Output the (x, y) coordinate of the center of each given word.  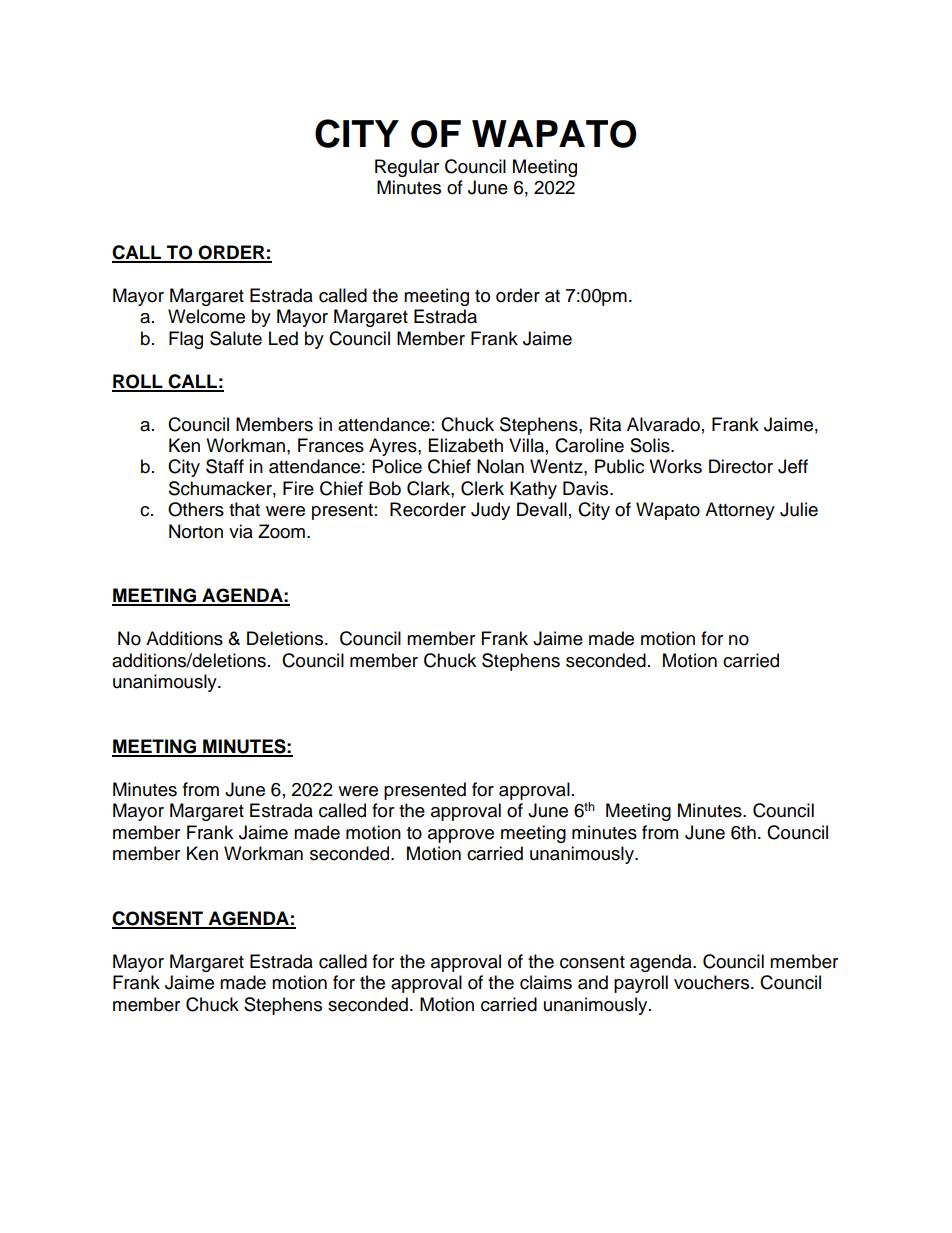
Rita (605, 424)
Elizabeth (466, 445)
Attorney (740, 511)
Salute (236, 338)
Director (741, 466)
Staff (225, 466)
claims (546, 982)
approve (461, 836)
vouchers (713, 982)
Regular (407, 168)
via (241, 531)
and (593, 982)
